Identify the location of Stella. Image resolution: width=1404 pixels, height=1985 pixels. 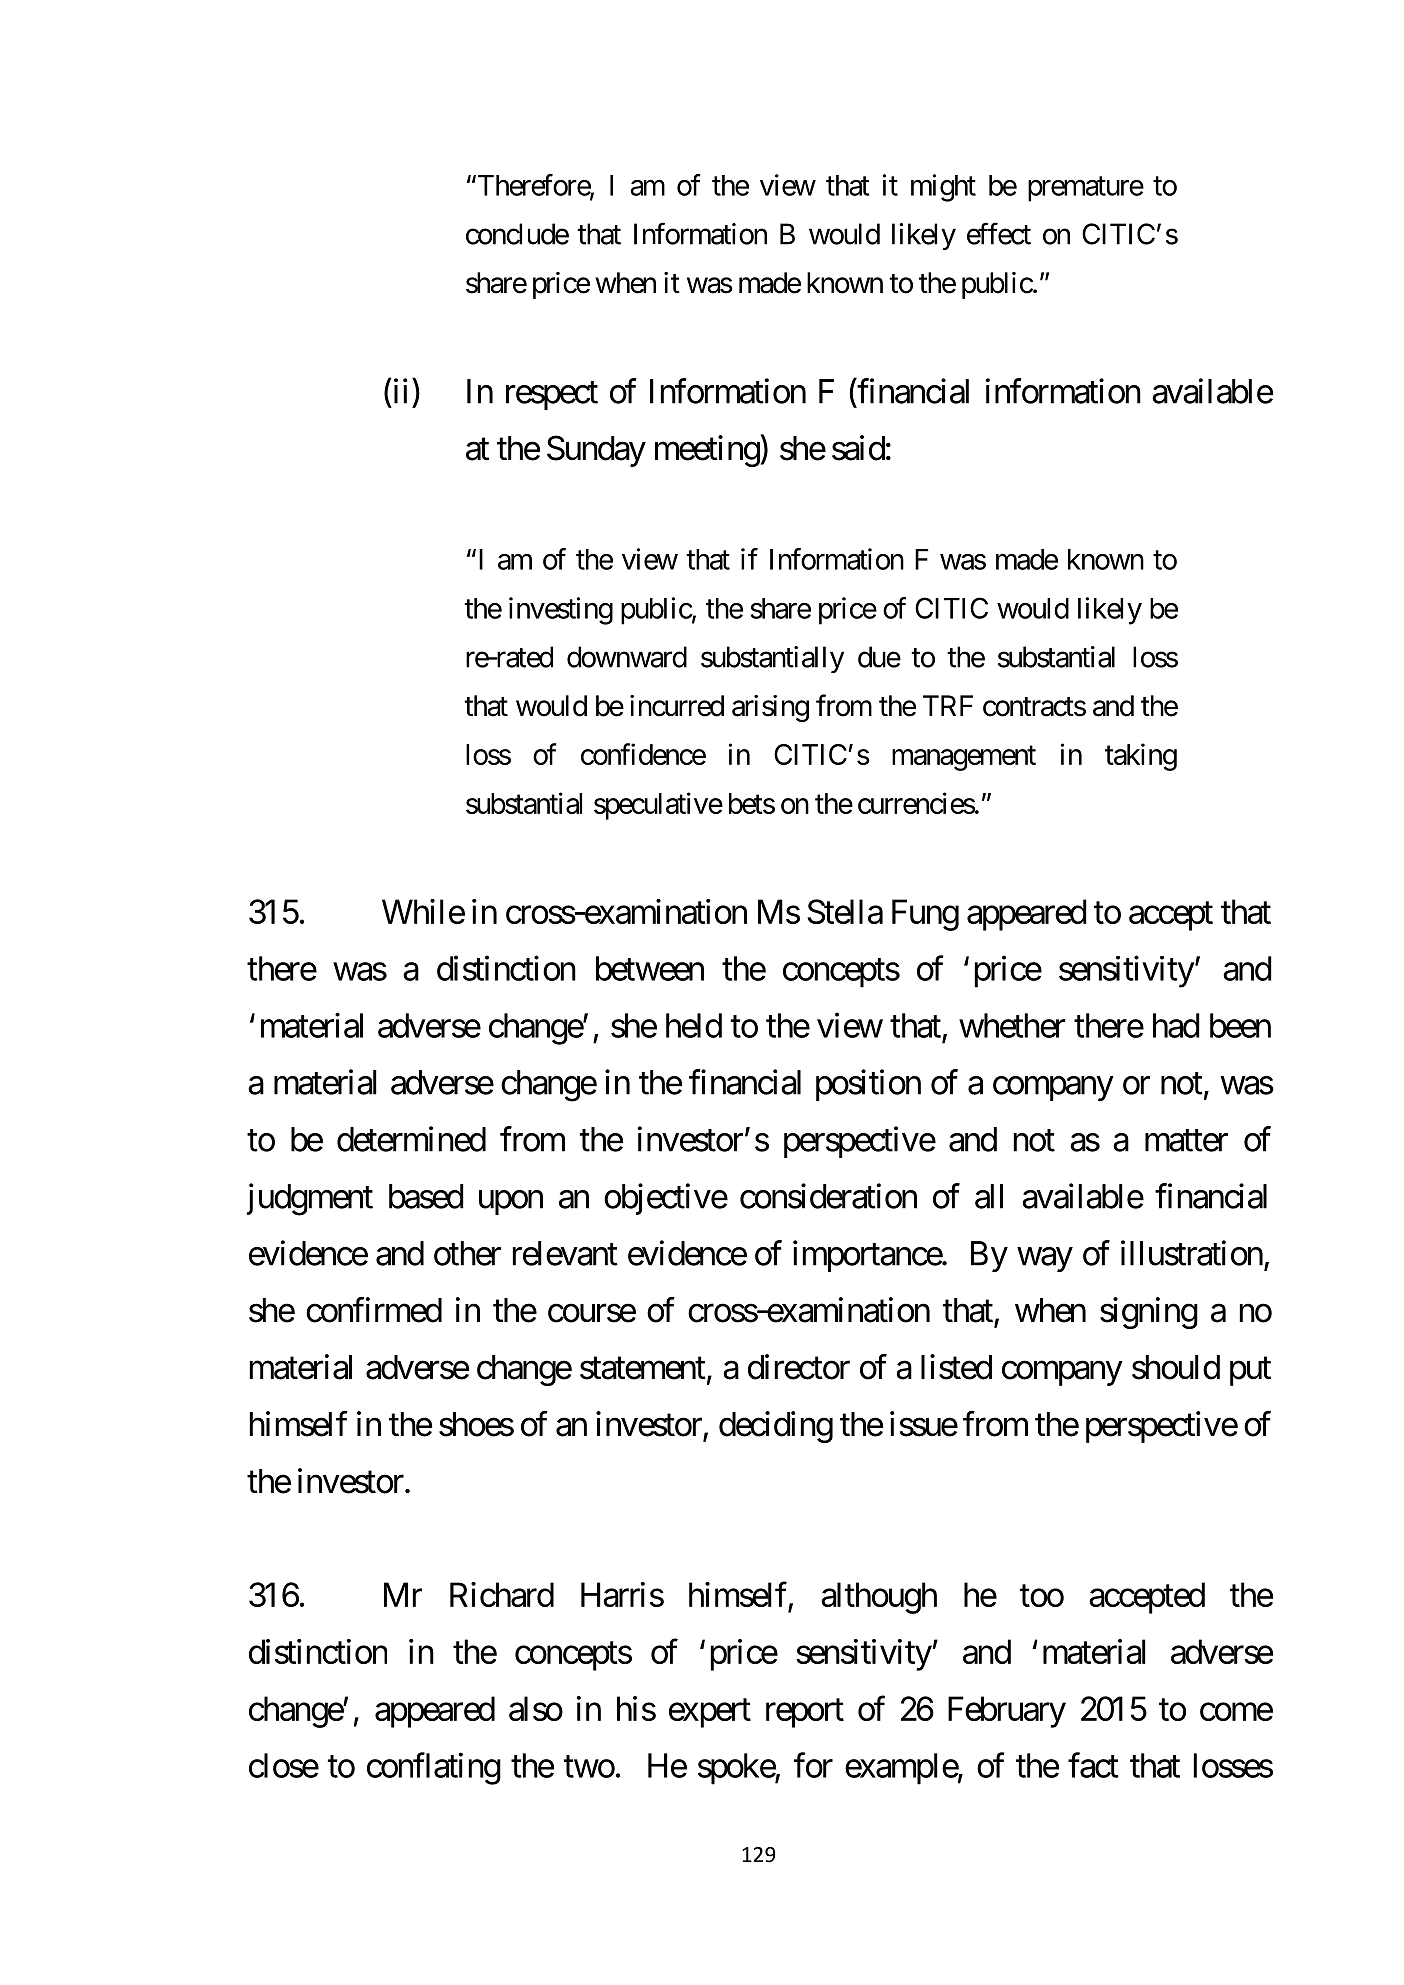
(845, 911).
